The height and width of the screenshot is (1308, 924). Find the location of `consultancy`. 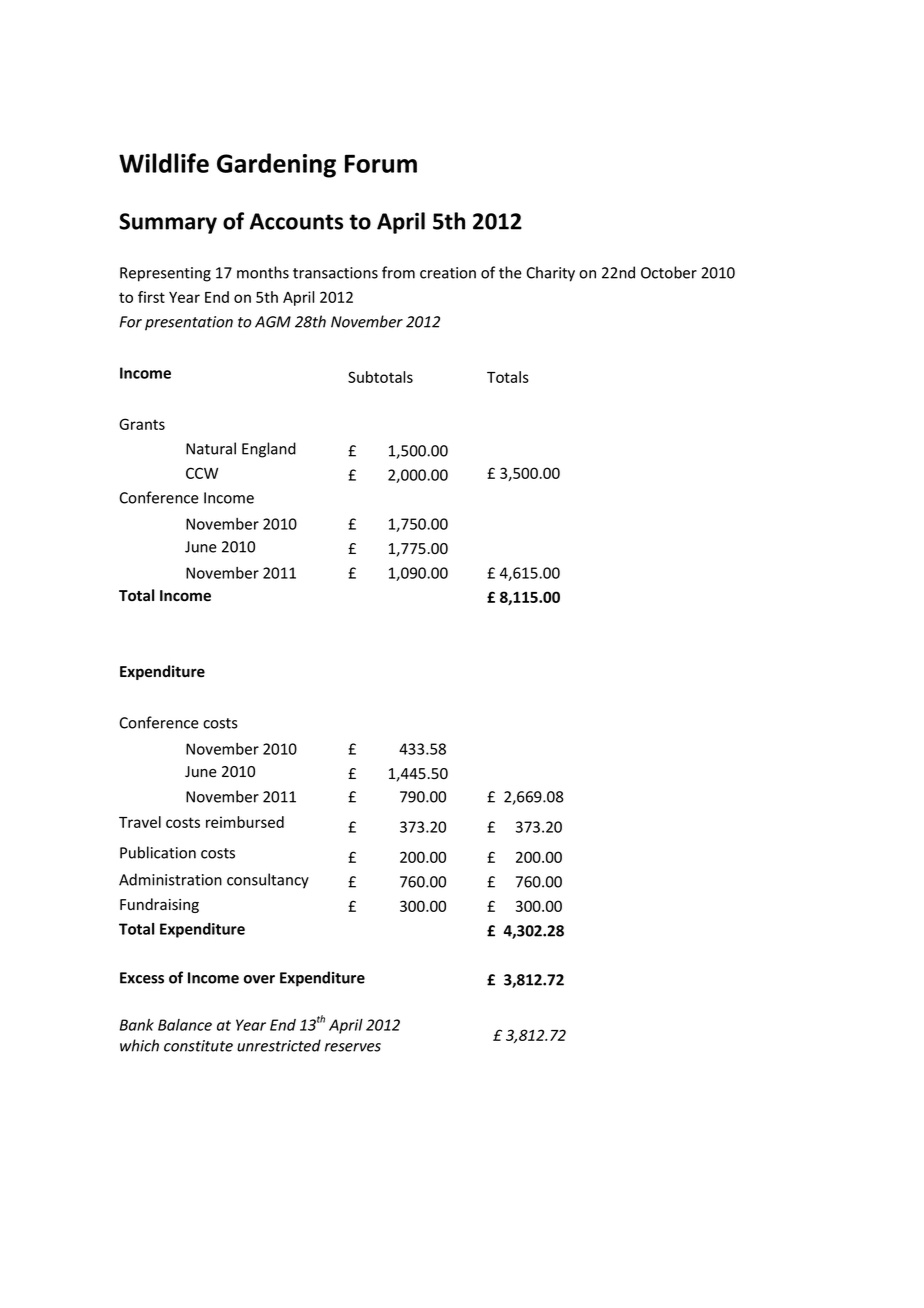

consultancy is located at coordinates (268, 881).
